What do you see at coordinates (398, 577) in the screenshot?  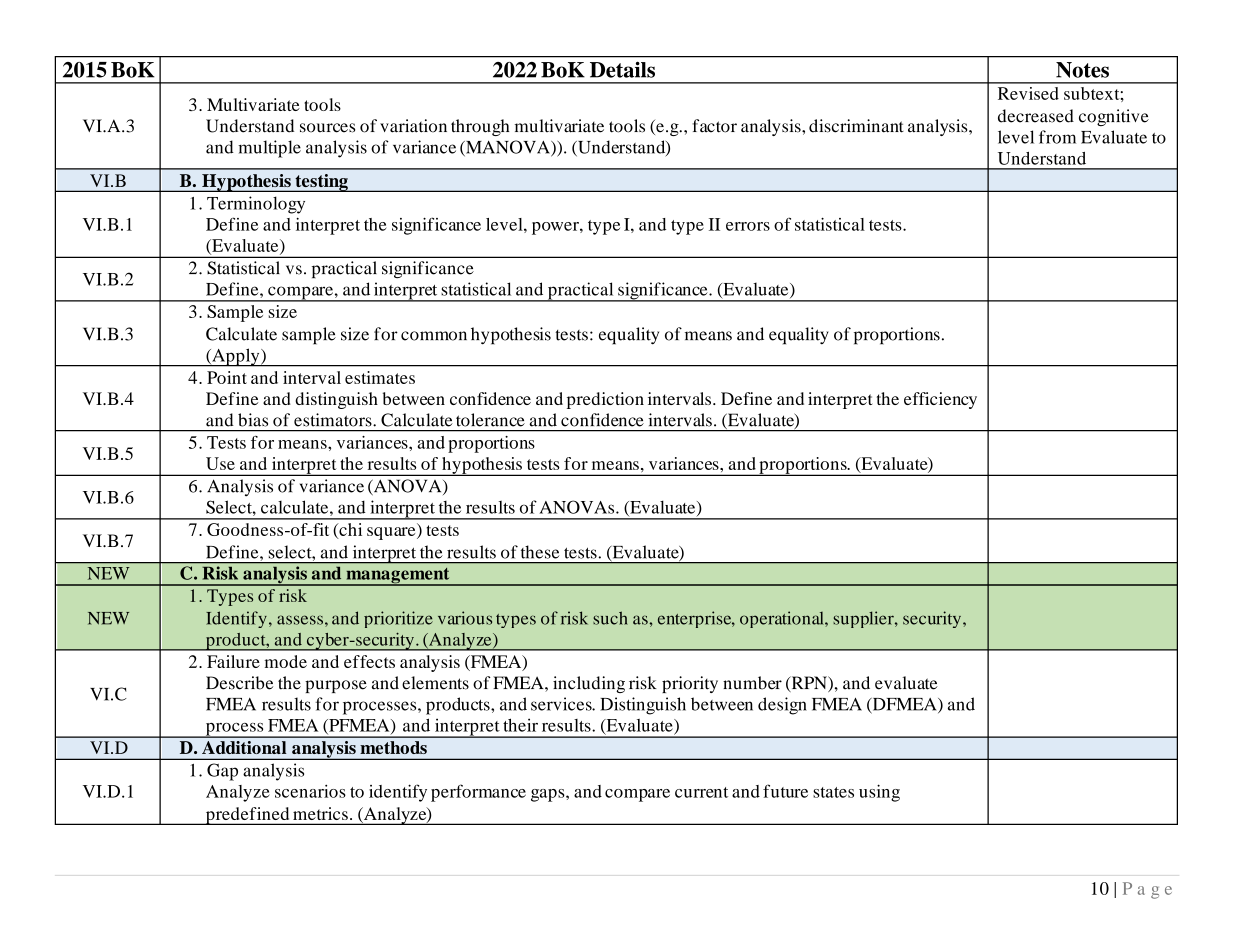 I see `management` at bounding box center [398, 577].
